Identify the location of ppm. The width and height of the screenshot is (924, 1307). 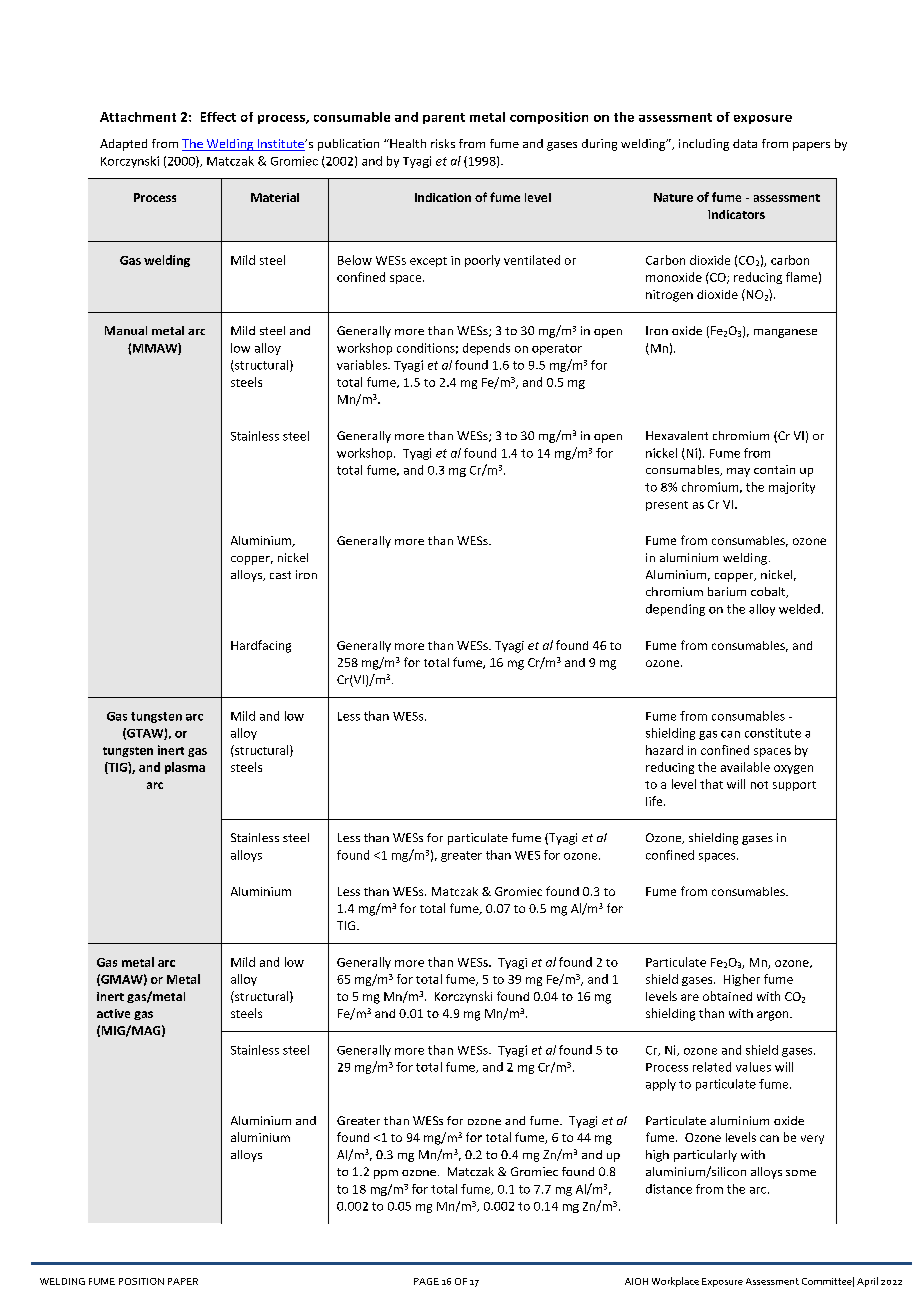
(386, 1174).
